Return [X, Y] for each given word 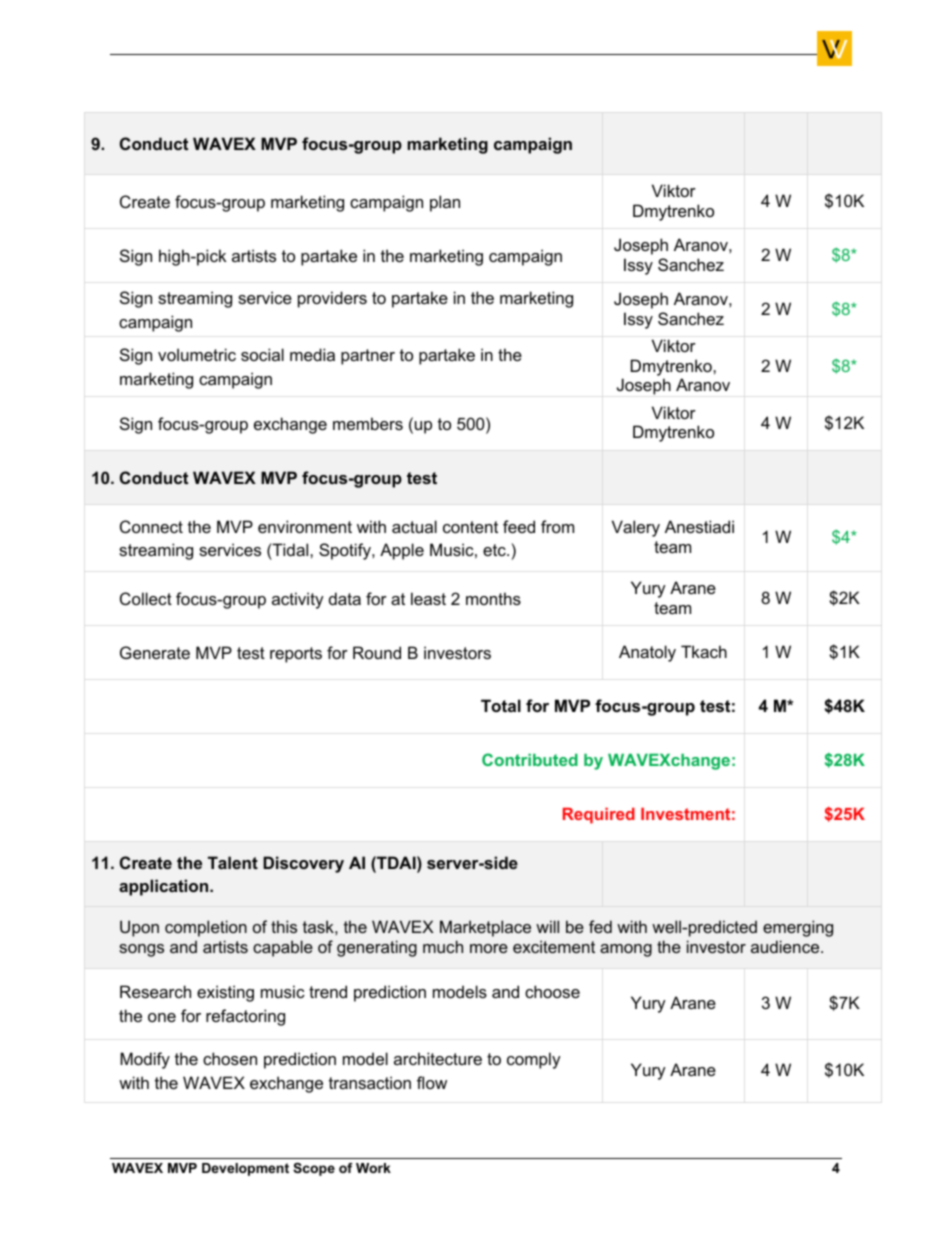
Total [501, 705]
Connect [151, 526]
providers [332, 299]
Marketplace [485, 928]
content [470, 527]
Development [245, 1169]
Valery [636, 528]
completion [206, 928]
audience [786, 946]
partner [368, 357]
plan [445, 203]
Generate [155, 652]
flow [432, 1082]
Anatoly [647, 653]
